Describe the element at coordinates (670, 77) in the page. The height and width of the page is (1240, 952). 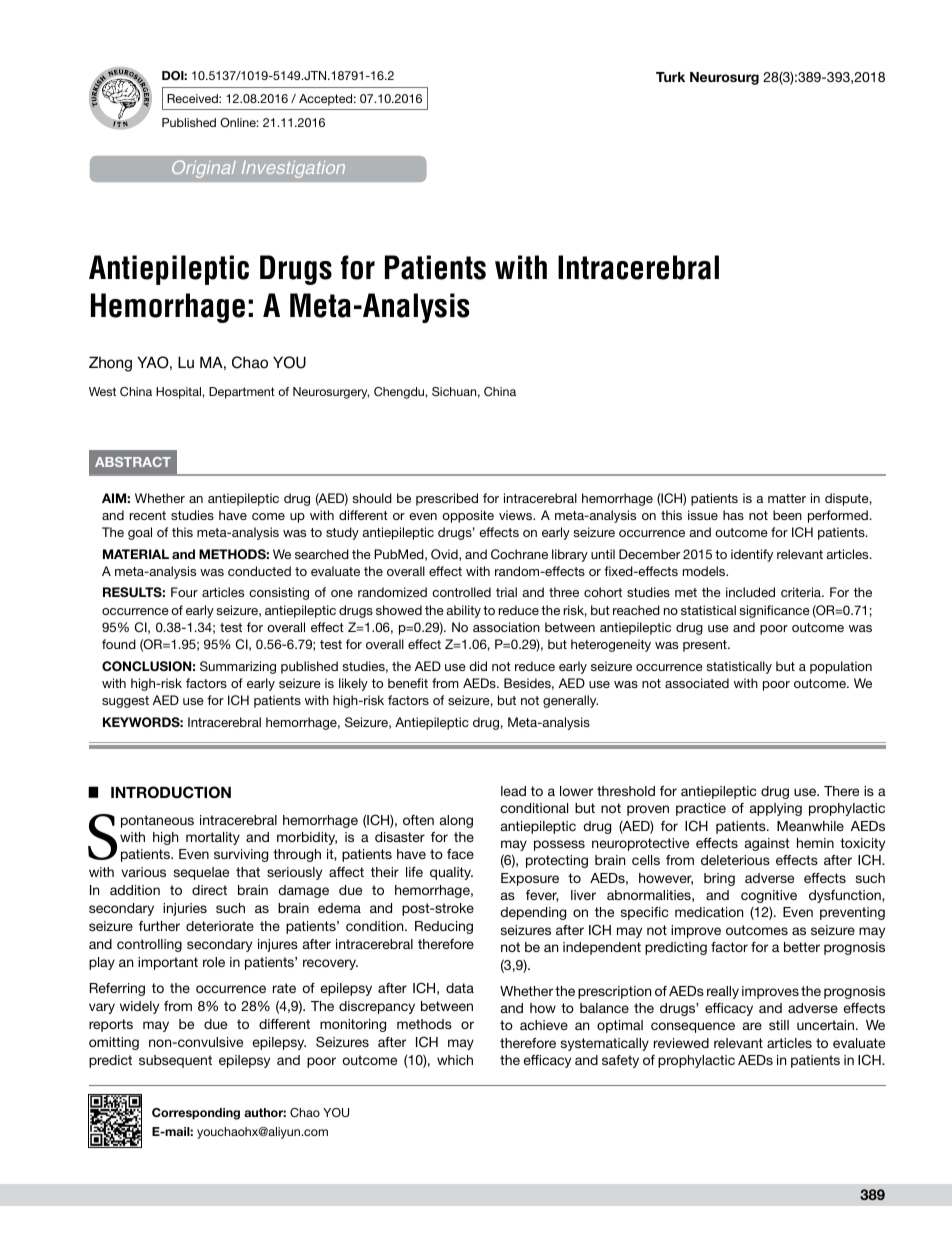
I see `Turk` at that location.
